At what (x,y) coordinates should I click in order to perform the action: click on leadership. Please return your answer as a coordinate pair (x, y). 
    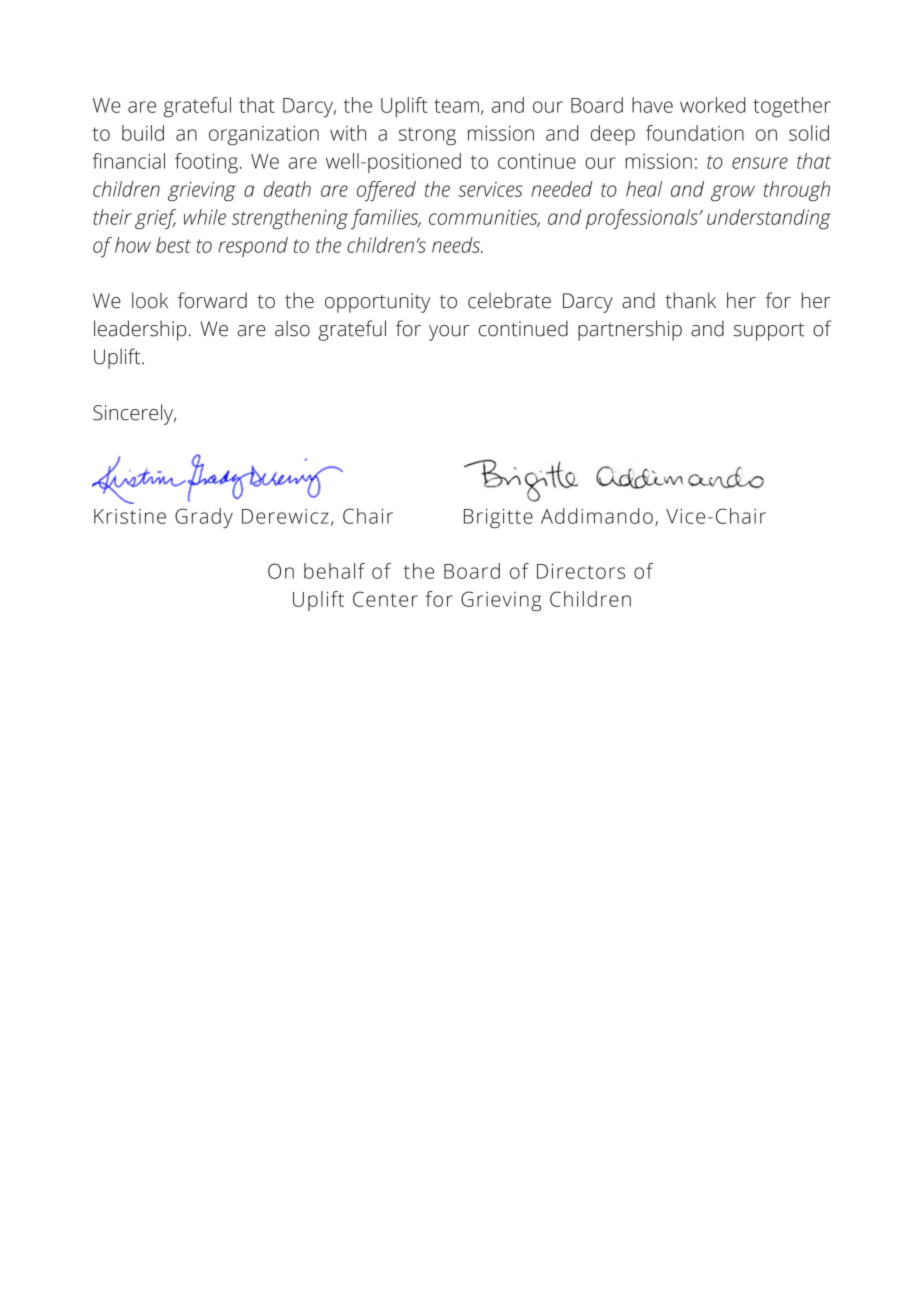
    Looking at the image, I should click on (140, 330).
